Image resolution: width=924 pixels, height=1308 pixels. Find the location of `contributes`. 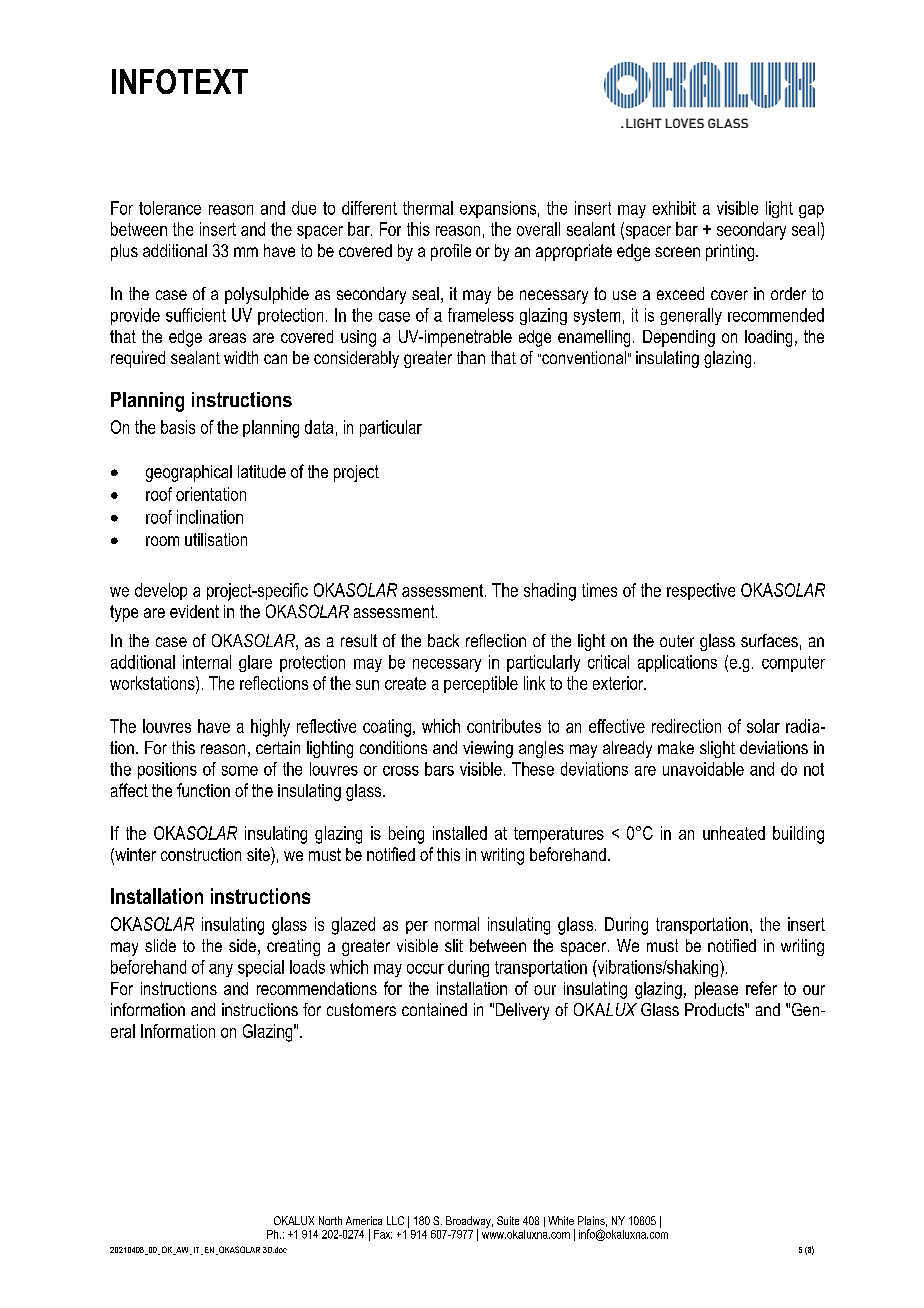

contributes is located at coordinates (504, 726).
